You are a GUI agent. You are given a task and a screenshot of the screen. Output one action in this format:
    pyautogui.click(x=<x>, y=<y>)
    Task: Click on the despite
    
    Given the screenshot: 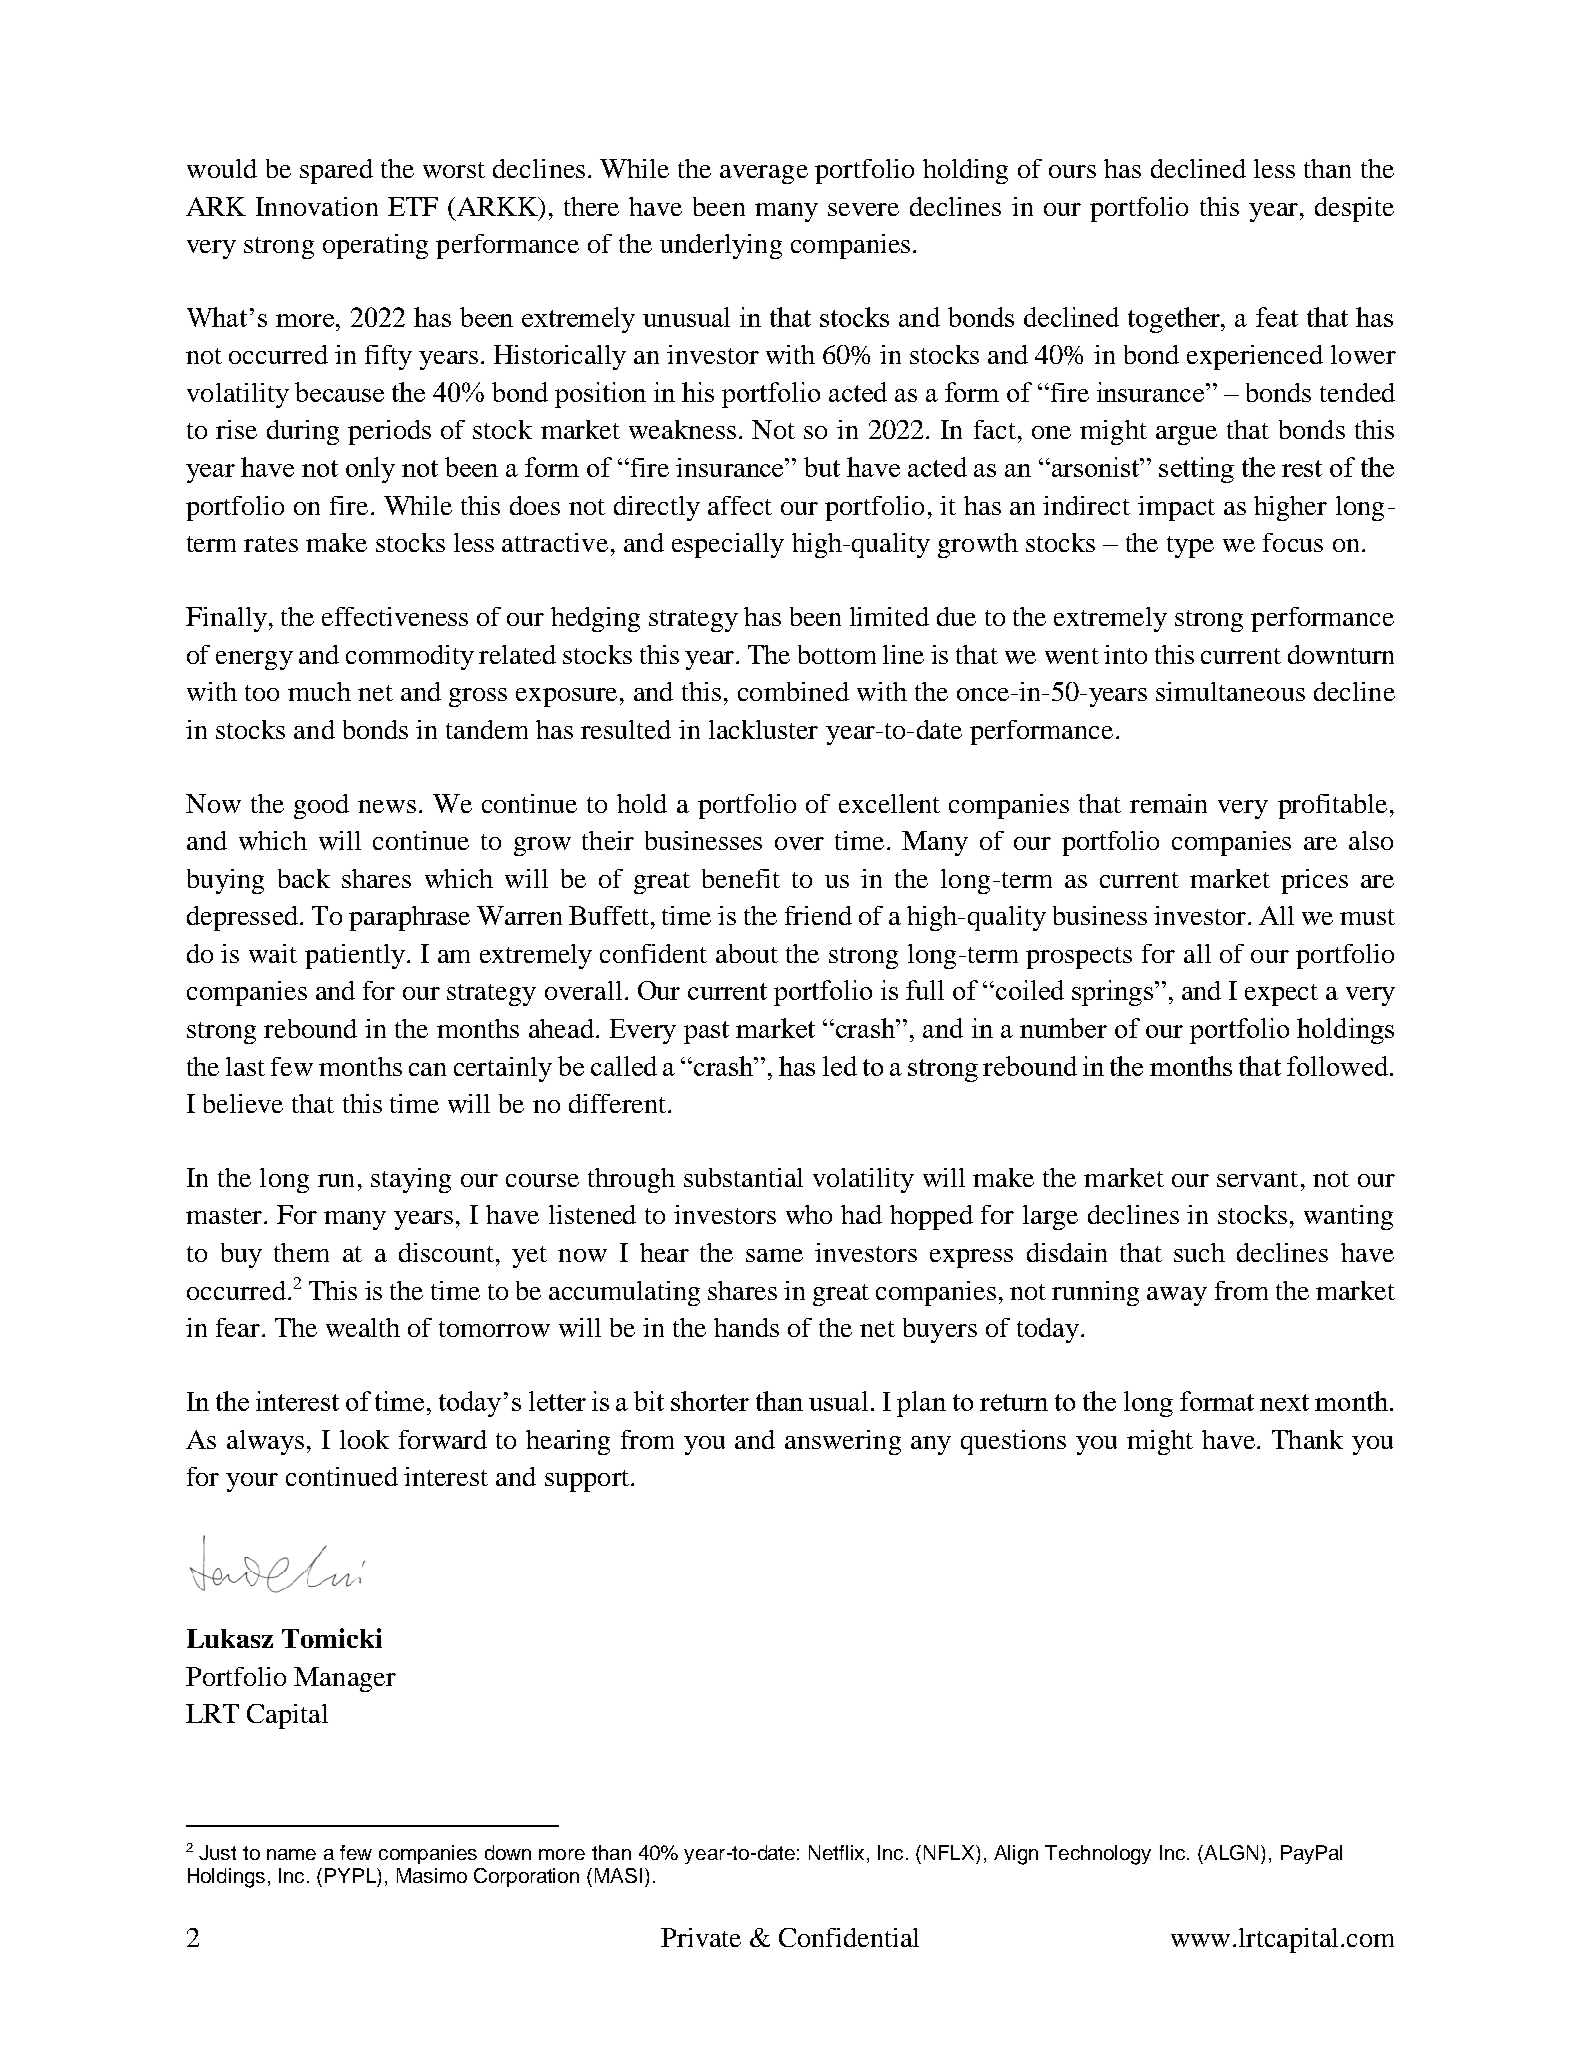 What is the action you would take?
    pyautogui.click(x=1354, y=209)
